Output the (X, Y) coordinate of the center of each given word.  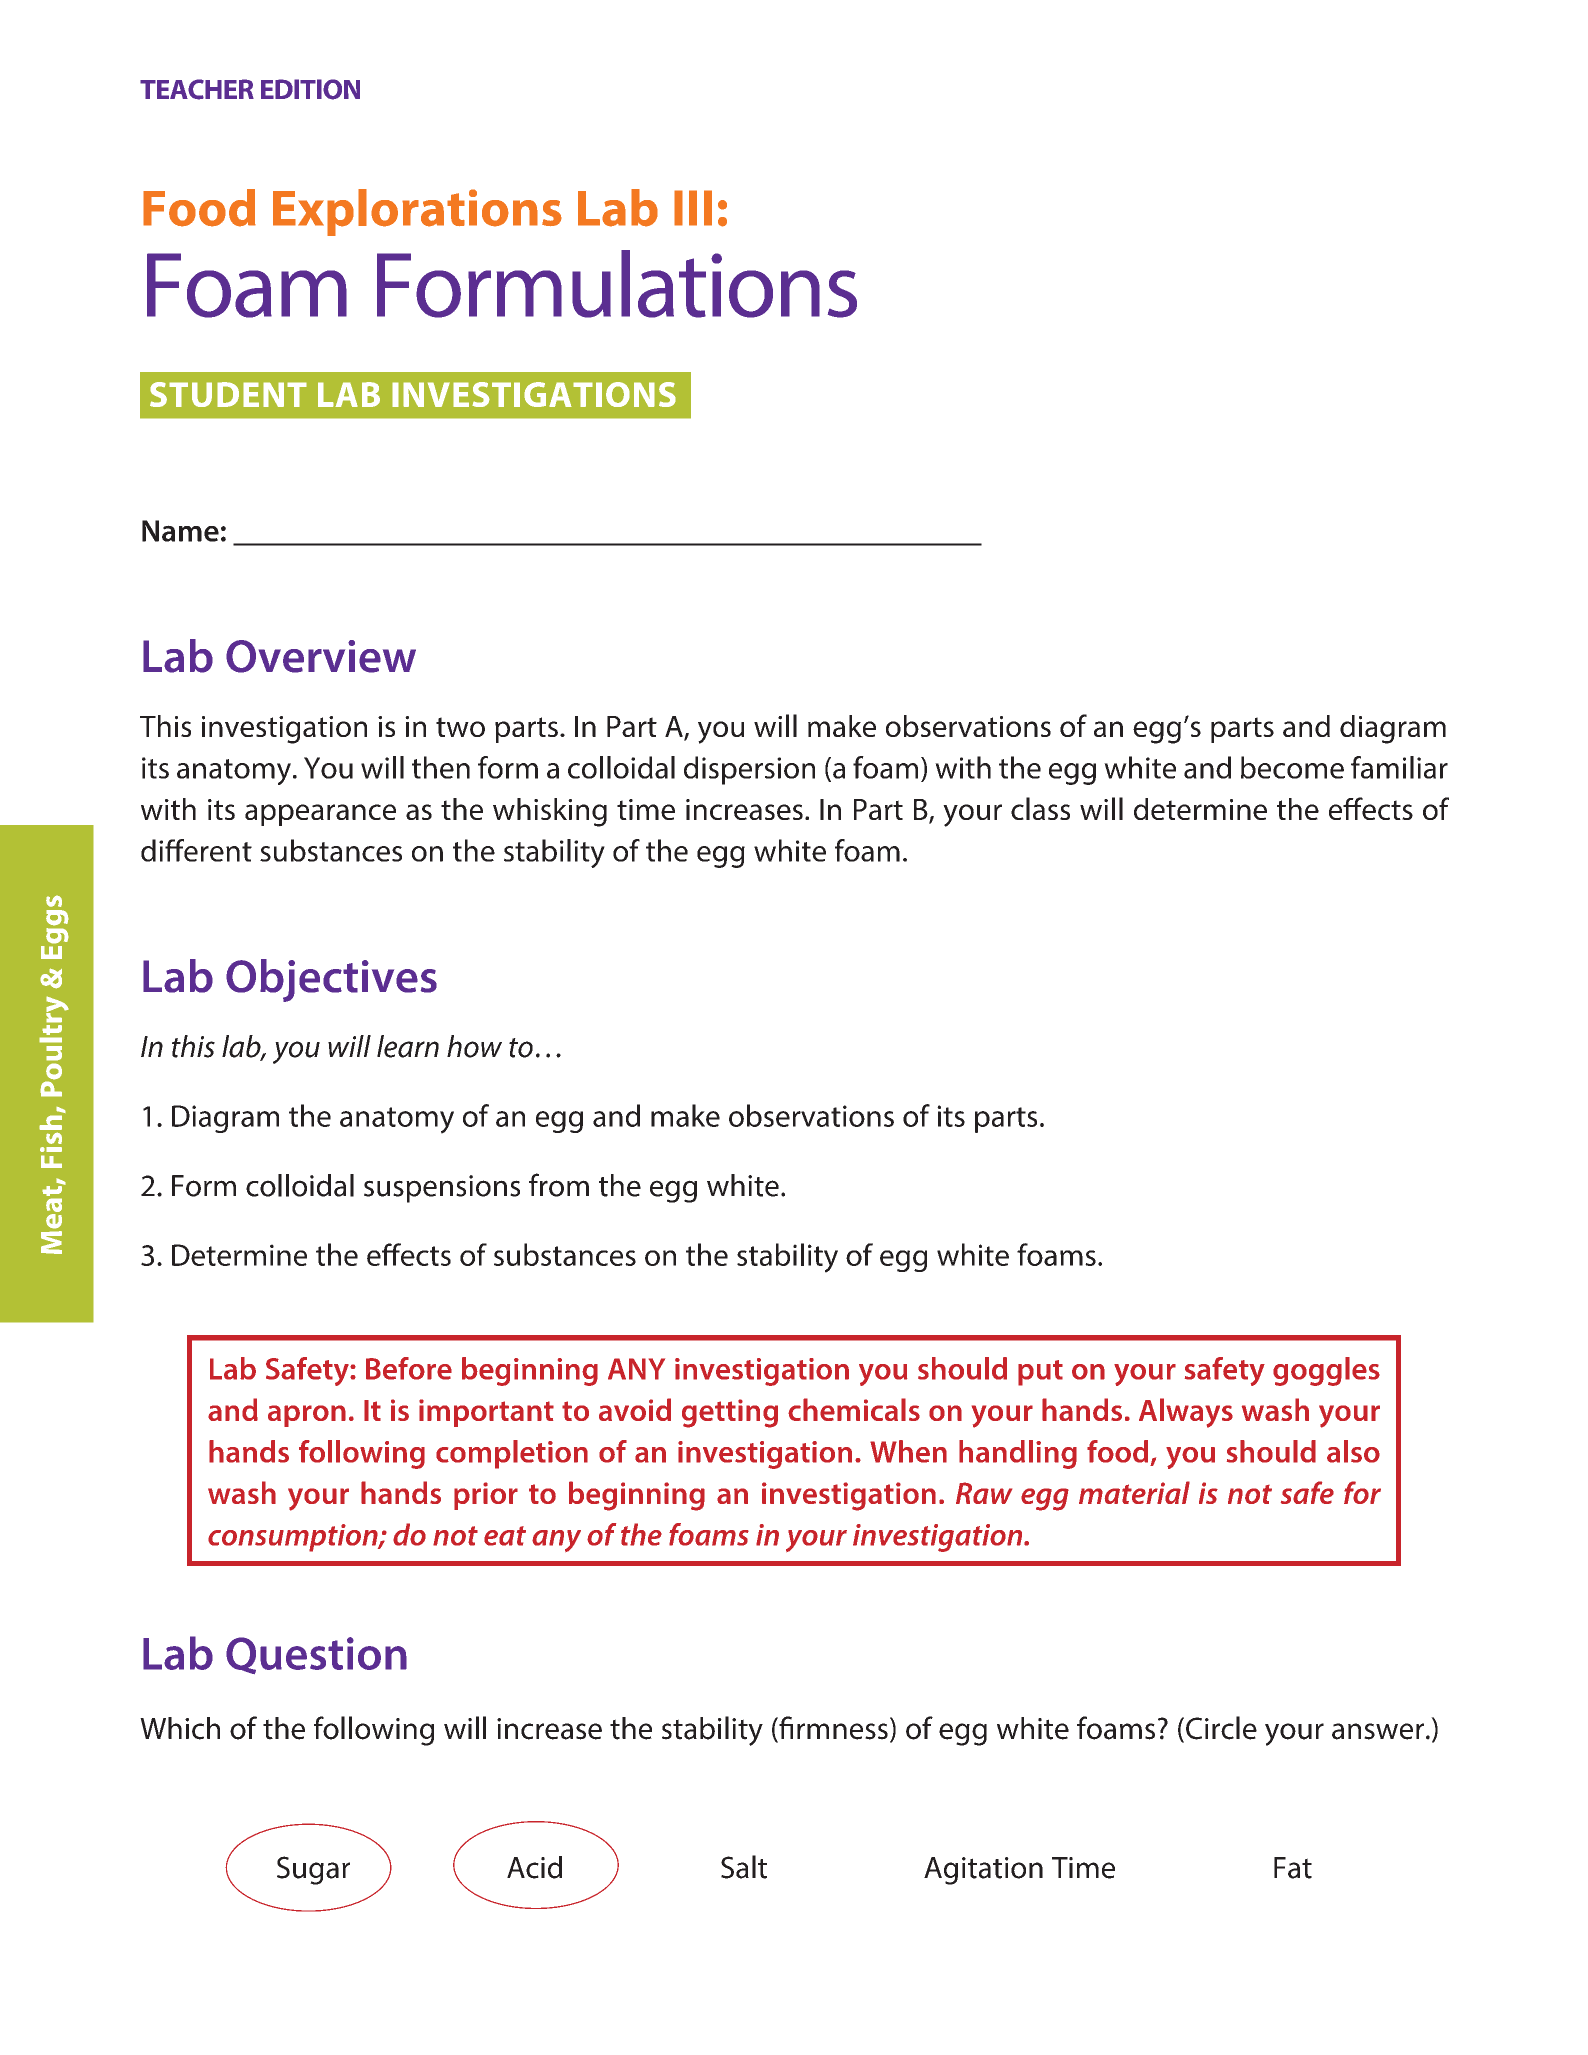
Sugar (313, 1870)
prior (486, 1496)
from (559, 1185)
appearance (320, 815)
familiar (1399, 767)
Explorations (417, 212)
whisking (550, 812)
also (1353, 1451)
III (693, 208)
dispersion (749, 770)
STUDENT (228, 394)
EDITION (310, 89)
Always (1186, 1413)
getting (730, 1413)
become (1292, 767)
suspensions (442, 1189)
